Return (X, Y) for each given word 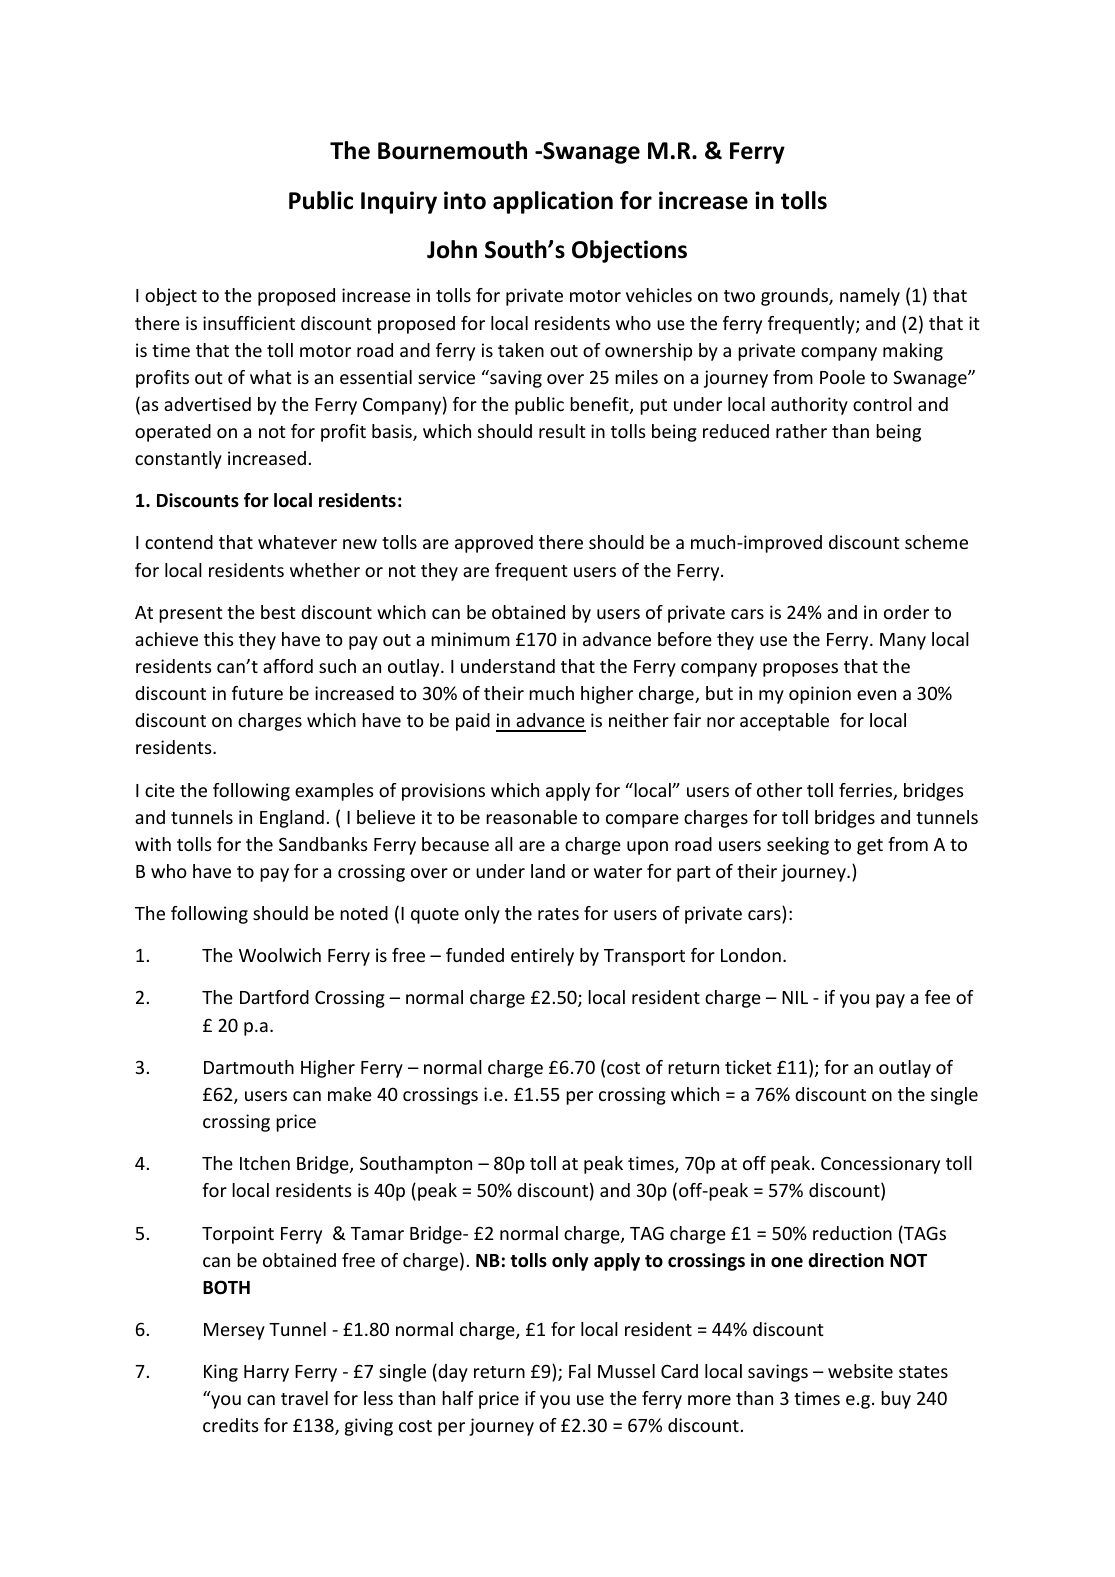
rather (801, 431)
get (870, 847)
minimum (470, 639)
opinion (820, 695)
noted (364, 913)
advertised (207, 404)
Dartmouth (249, 1067)
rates (558, 914)
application (553, 202)
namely (870, 297)
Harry (266, 1373)
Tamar (377, 1233)
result (562, 431)
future (257, 693)
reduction (852, 1233)
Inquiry (399, 202)
